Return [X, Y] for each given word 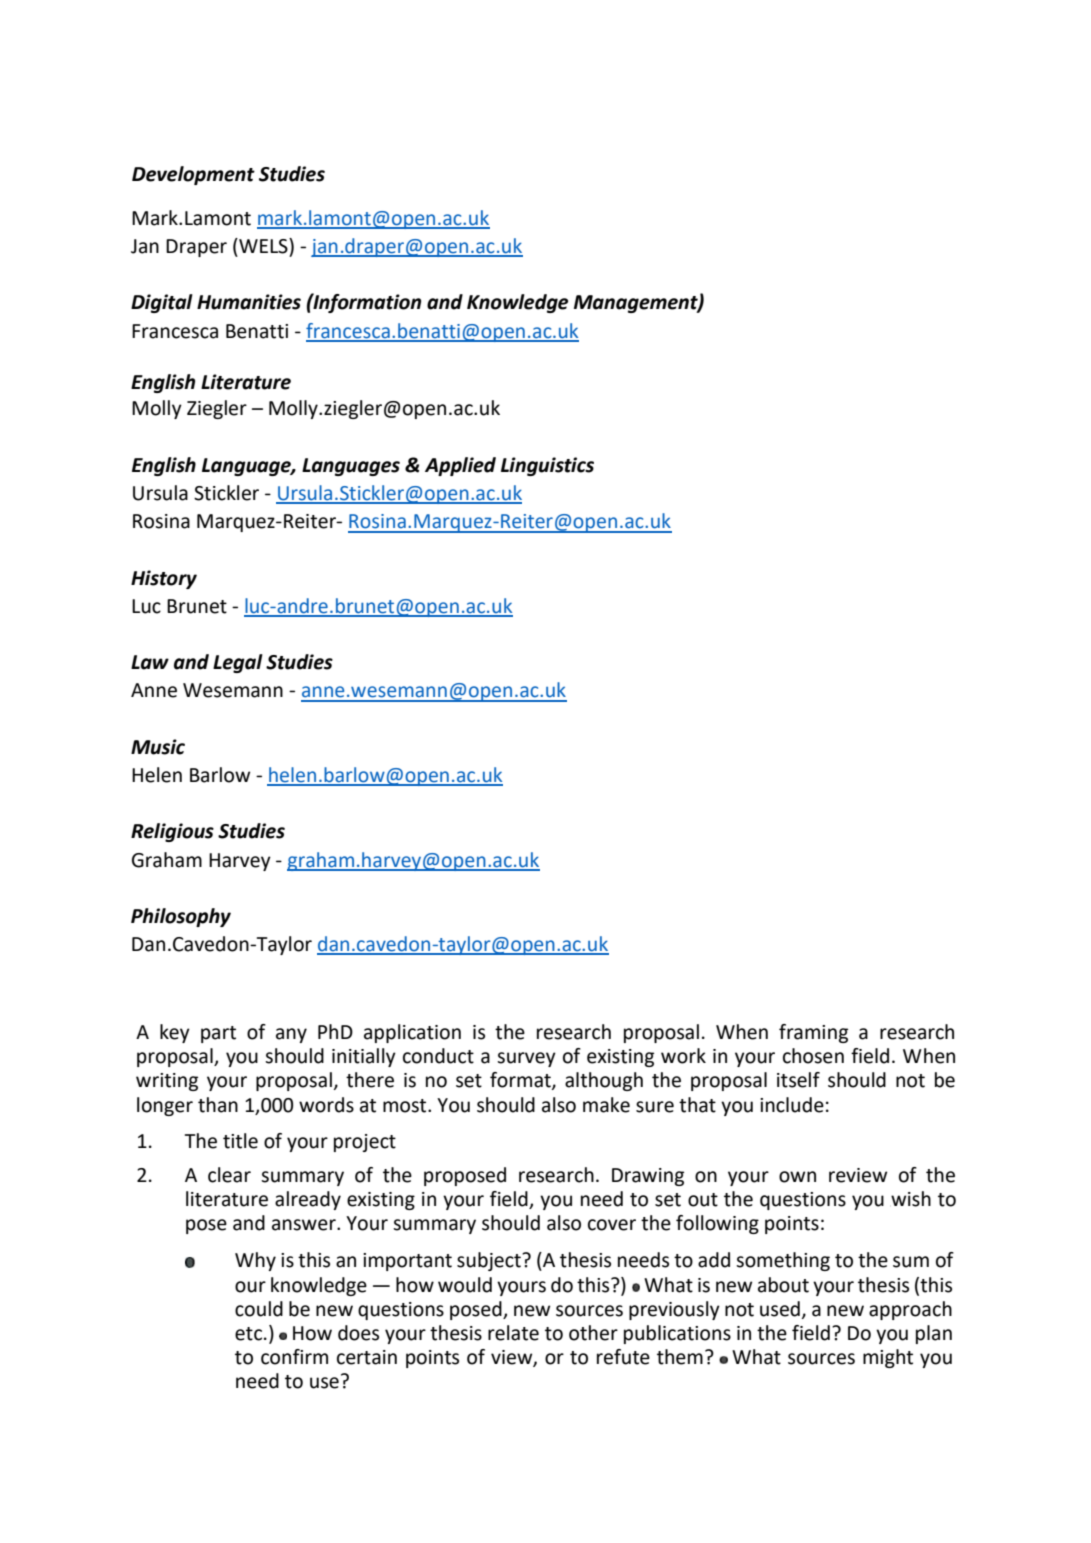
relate [513, 1333]
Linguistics [547, 466]
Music [158, 747]
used [780, 1309]
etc [248, 1334]
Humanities [249, 302]
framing [813, 1033]
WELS [263, 246]
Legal [238, 663]
